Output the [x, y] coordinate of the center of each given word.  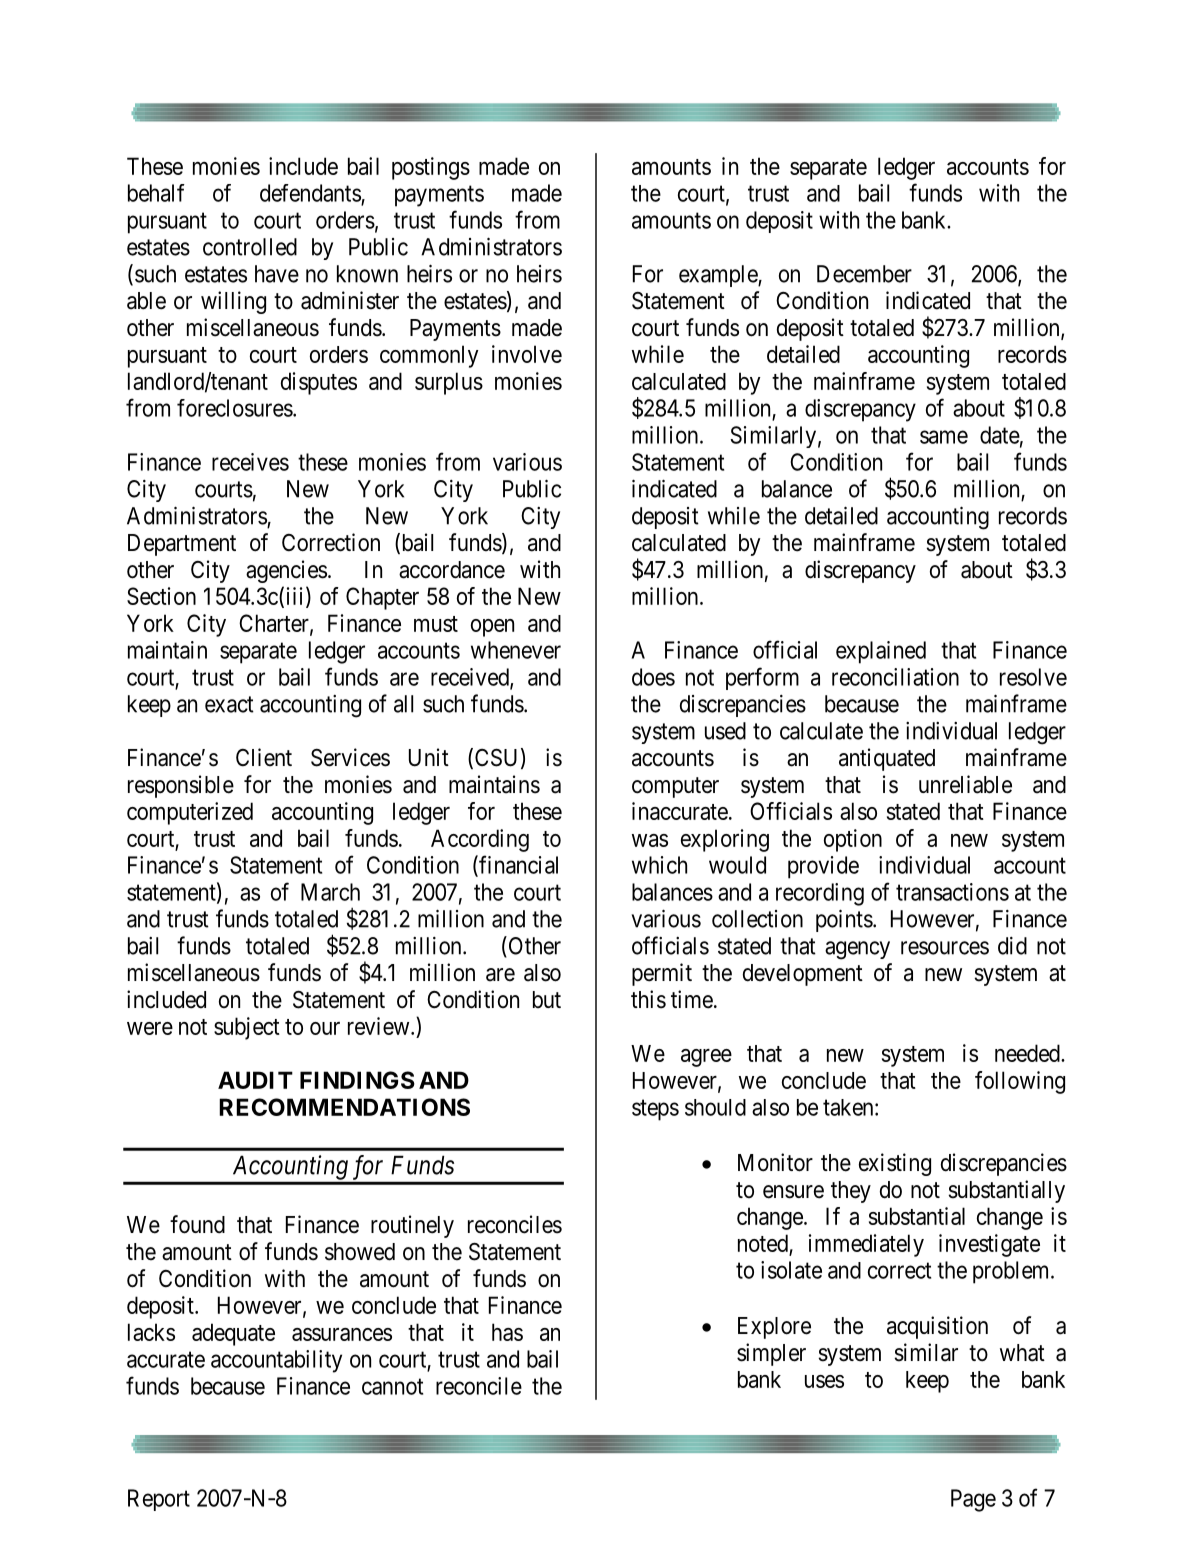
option [853, 840]
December [864, 274]
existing [895, 1164]
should [715, 1107]
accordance [452, 570]
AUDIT [255, 1080]
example [719, 276]
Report [159, 1500]
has [507, 1332]
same [944, 437]
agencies [286, 571]
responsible [181, 786]
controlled [250, 247]
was [650, 840]
